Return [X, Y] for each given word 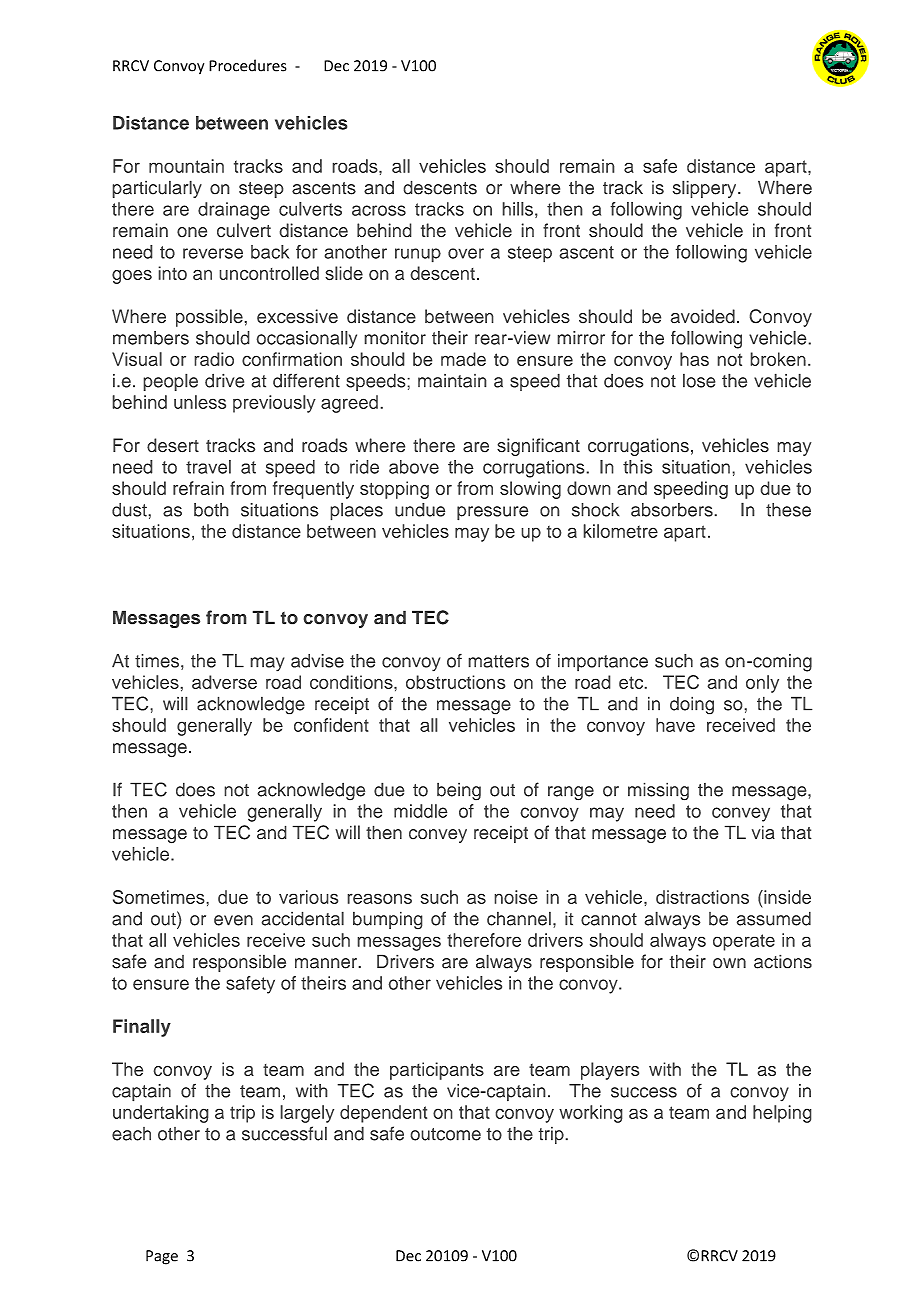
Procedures [247, 65]
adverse [224, 682]
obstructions [456, 682]
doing [692, 705]
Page [162, 1257]
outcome [445, 1134]
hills [517, 209]
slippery [706, 189]
